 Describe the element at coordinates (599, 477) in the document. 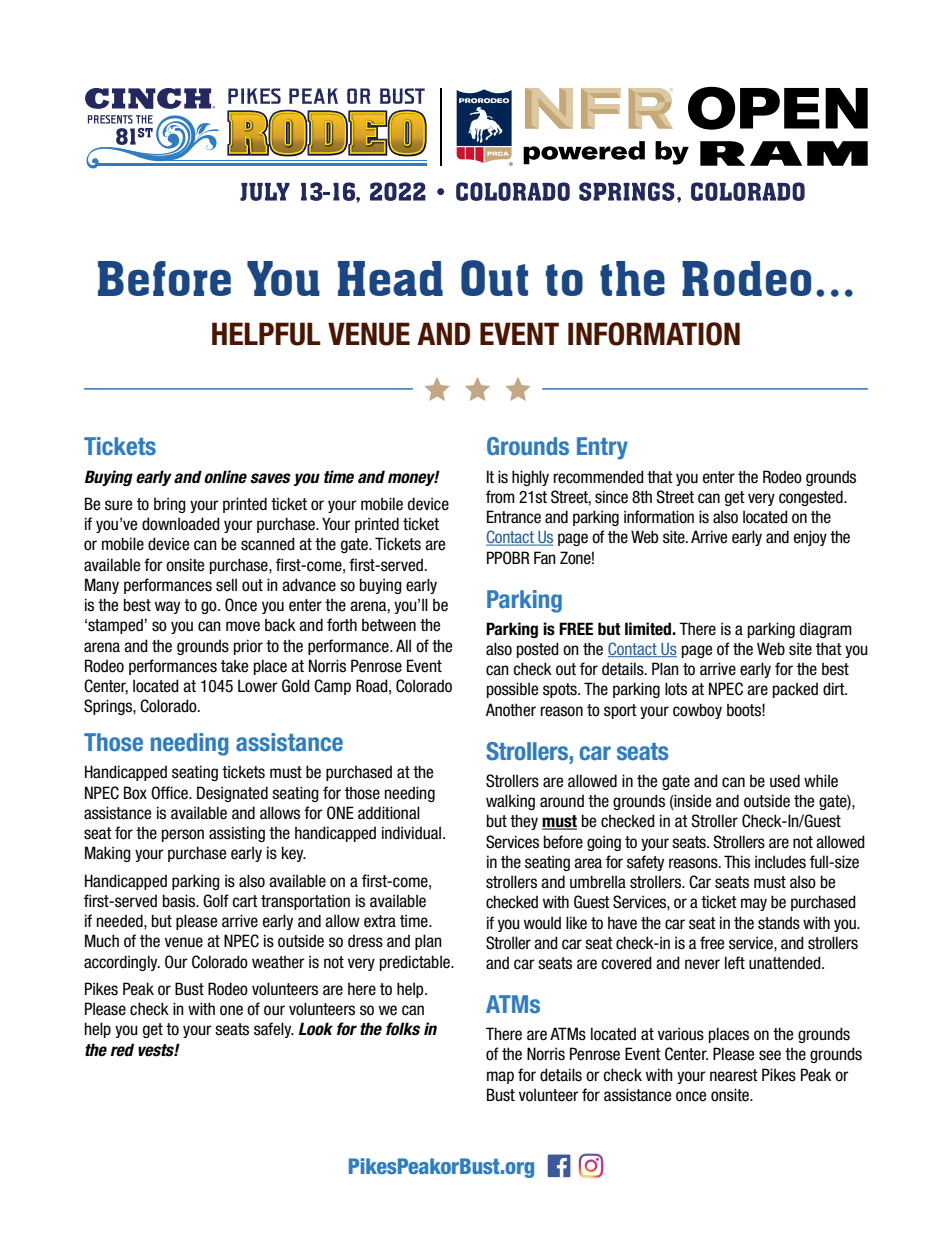

I see `recommended` at that location.
